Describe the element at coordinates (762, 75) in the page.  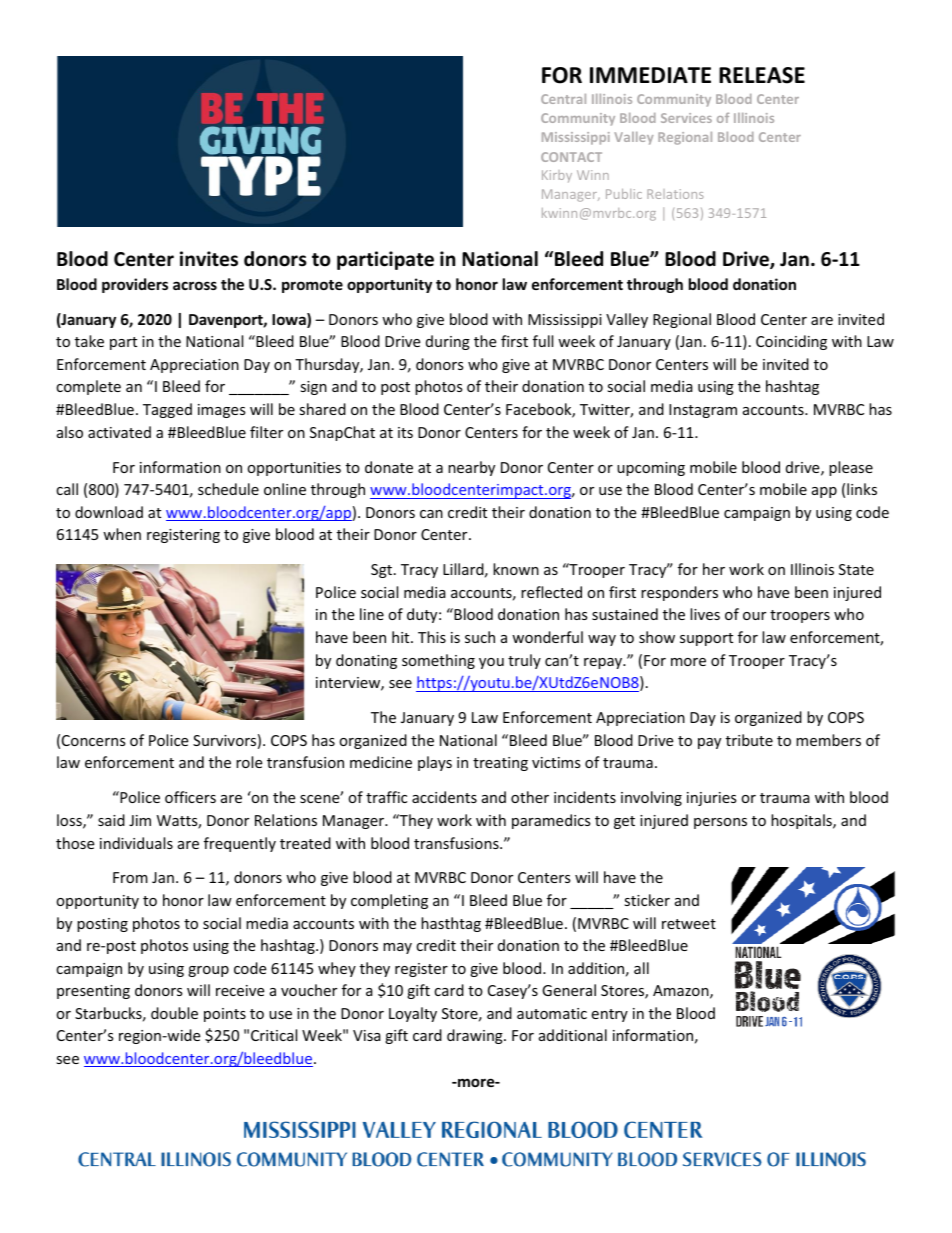
I see `RELEASE` at that location.
